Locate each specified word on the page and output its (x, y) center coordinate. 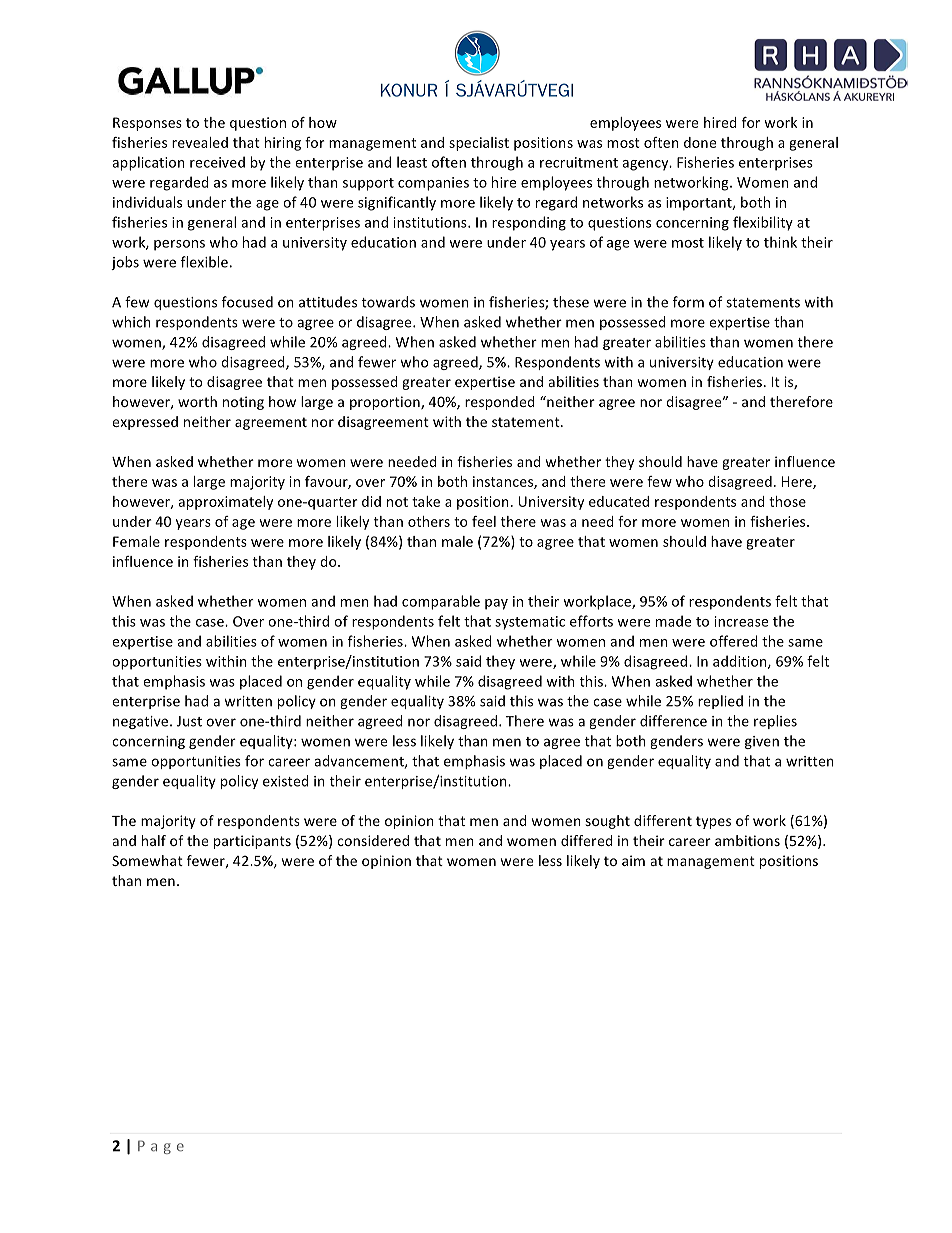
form (688, 302)
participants (252, 842)
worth (197, 401)
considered (373, 840)
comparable (441, 602)
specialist (479, 144)
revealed (200, 142)
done (700, 142)
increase (741, 621)
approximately (225, 503)
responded (500, 403)
